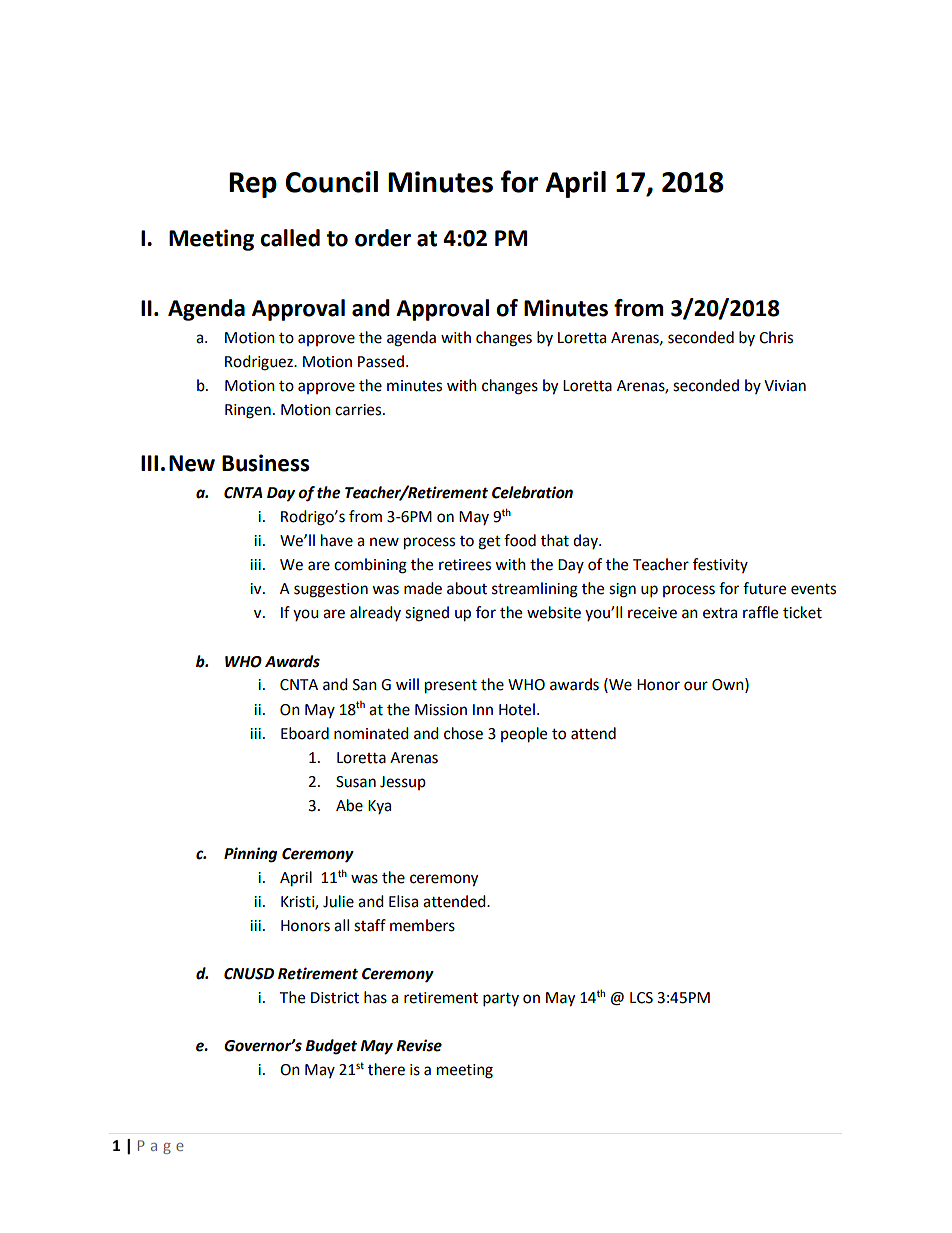 This image has height=1233, width=952. What do you see at coordinates (451, 687) in the image?
I see `present` at bounding box center [451, 687].
